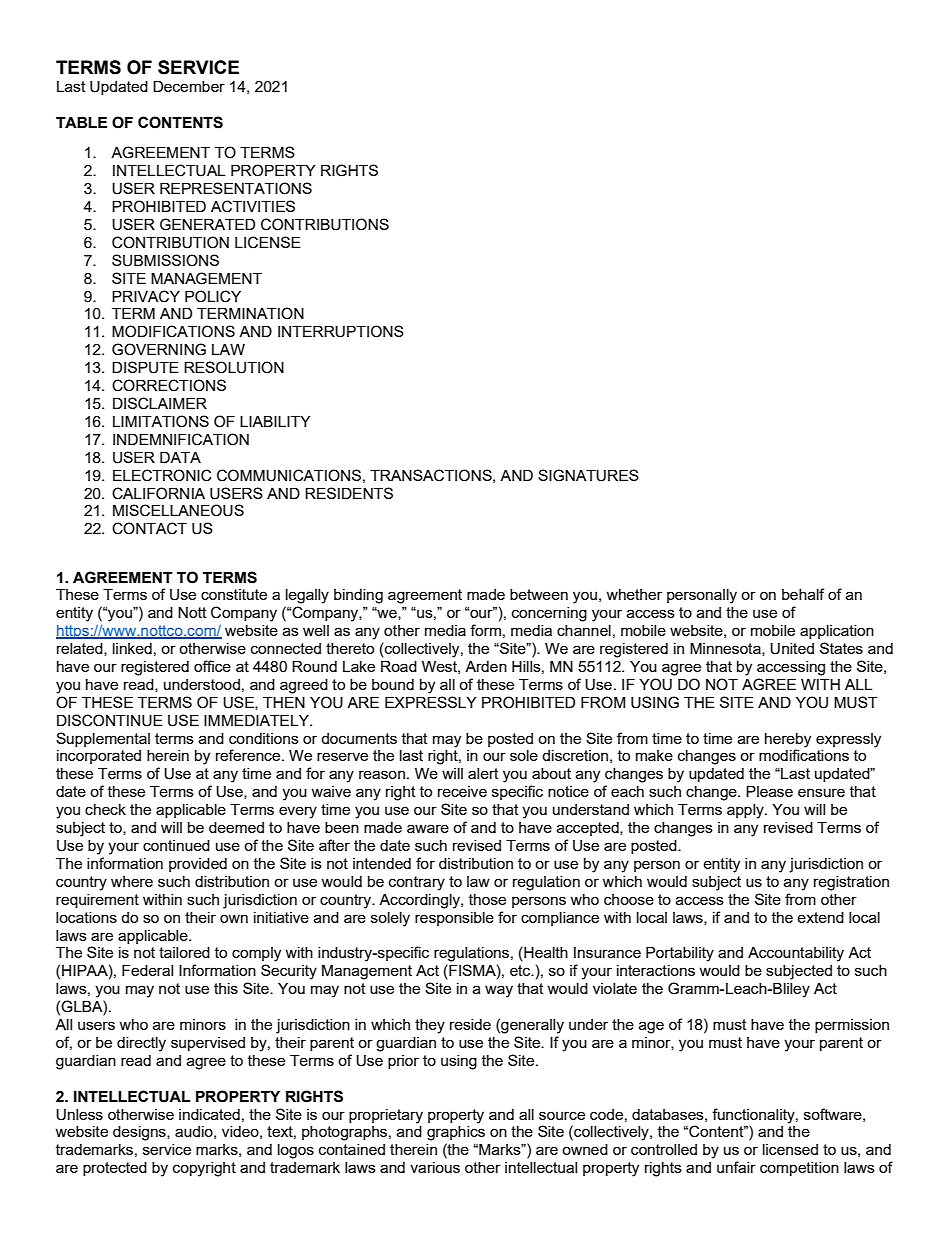 This screenshot has width=952, height=1233. I want to click on Arden, so click(486, 666).
